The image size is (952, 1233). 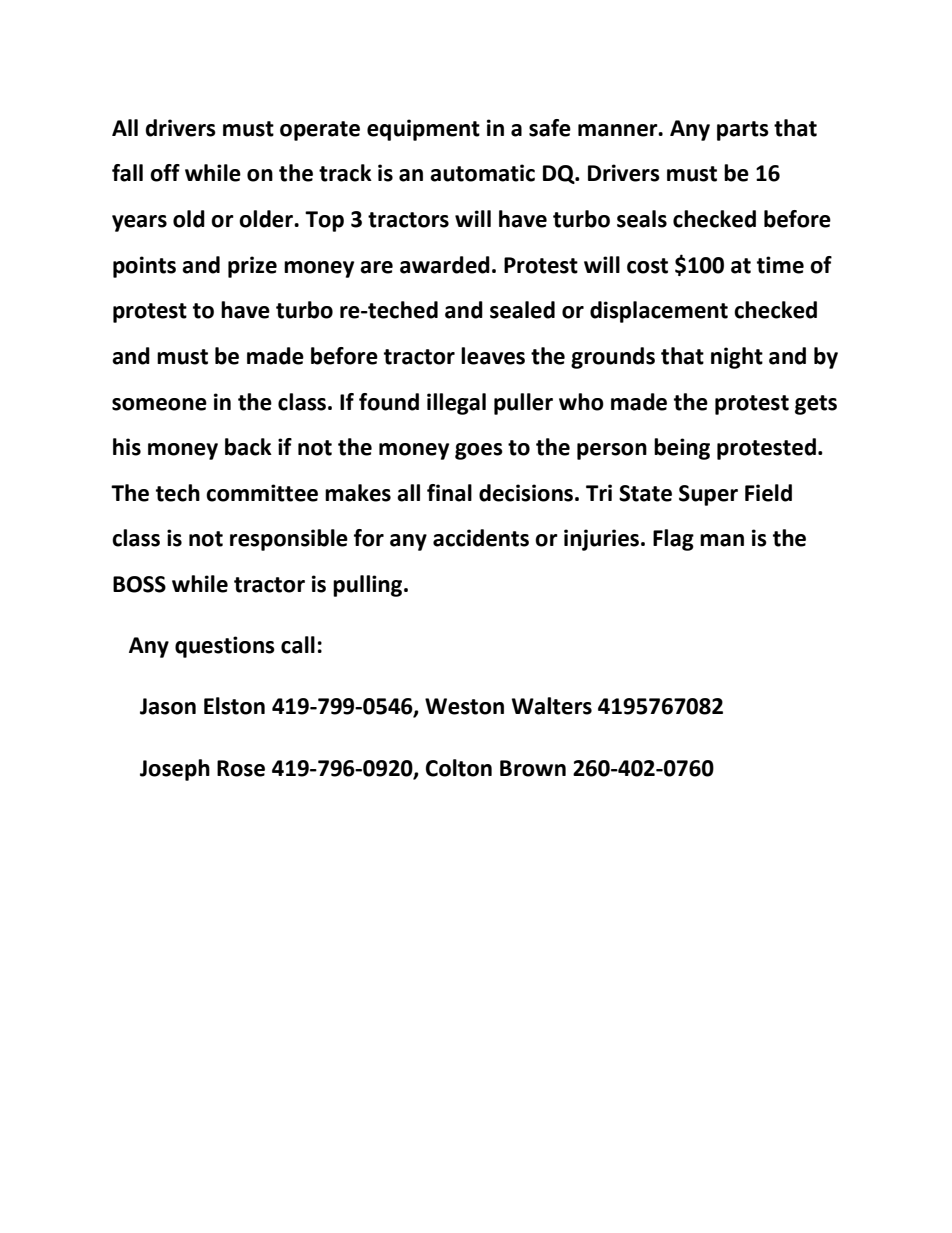 What do you see at coordinates (743, 131) in the page?
I see `parts` at bounding box center [743, 131].
